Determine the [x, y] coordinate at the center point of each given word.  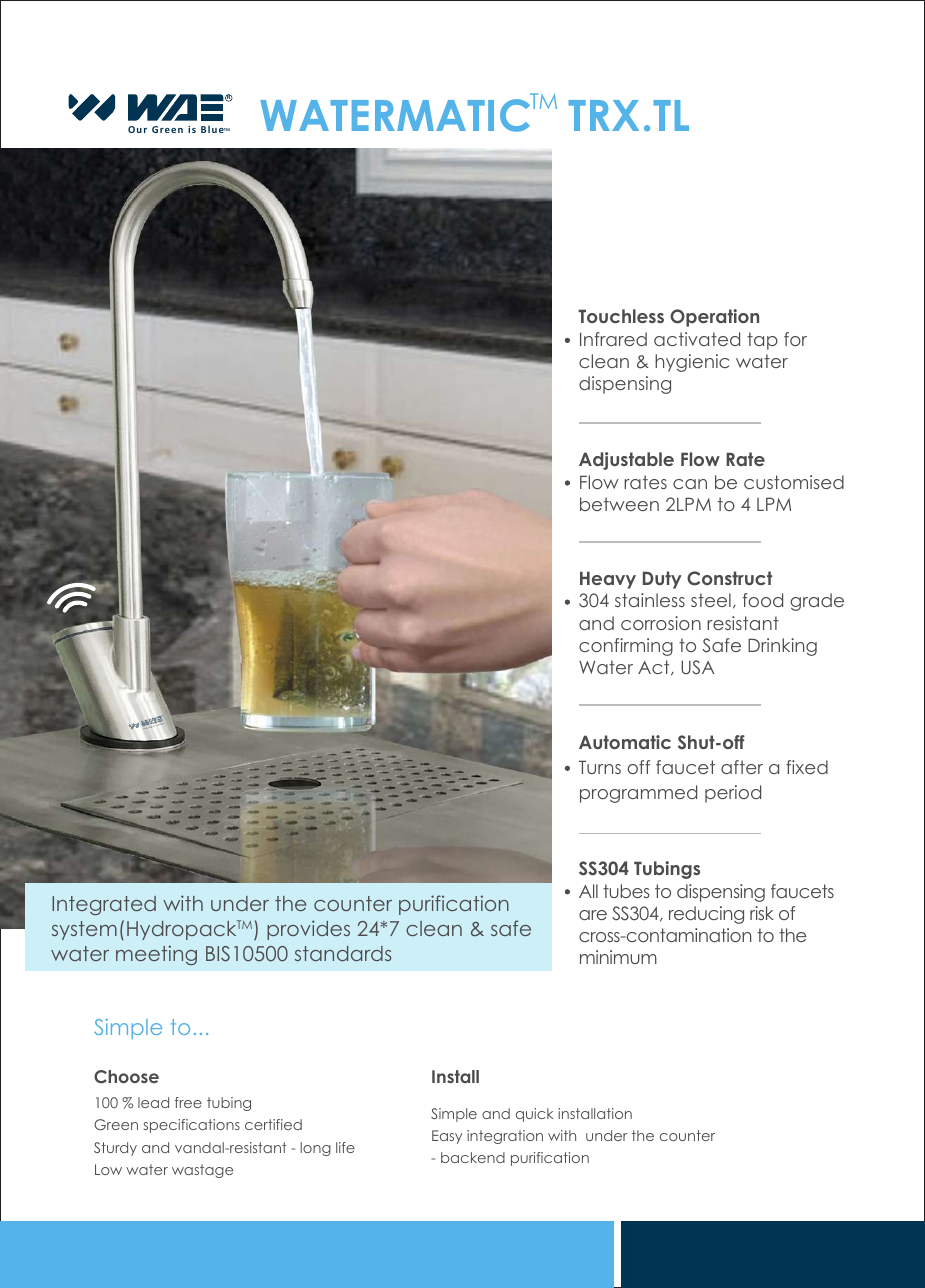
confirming [626, 647]
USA [697, 667]
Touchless [621, 316]
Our [137, 129]
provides [308, 930]
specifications [192, 1126]
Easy [447, 1137]
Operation [714, 318]
